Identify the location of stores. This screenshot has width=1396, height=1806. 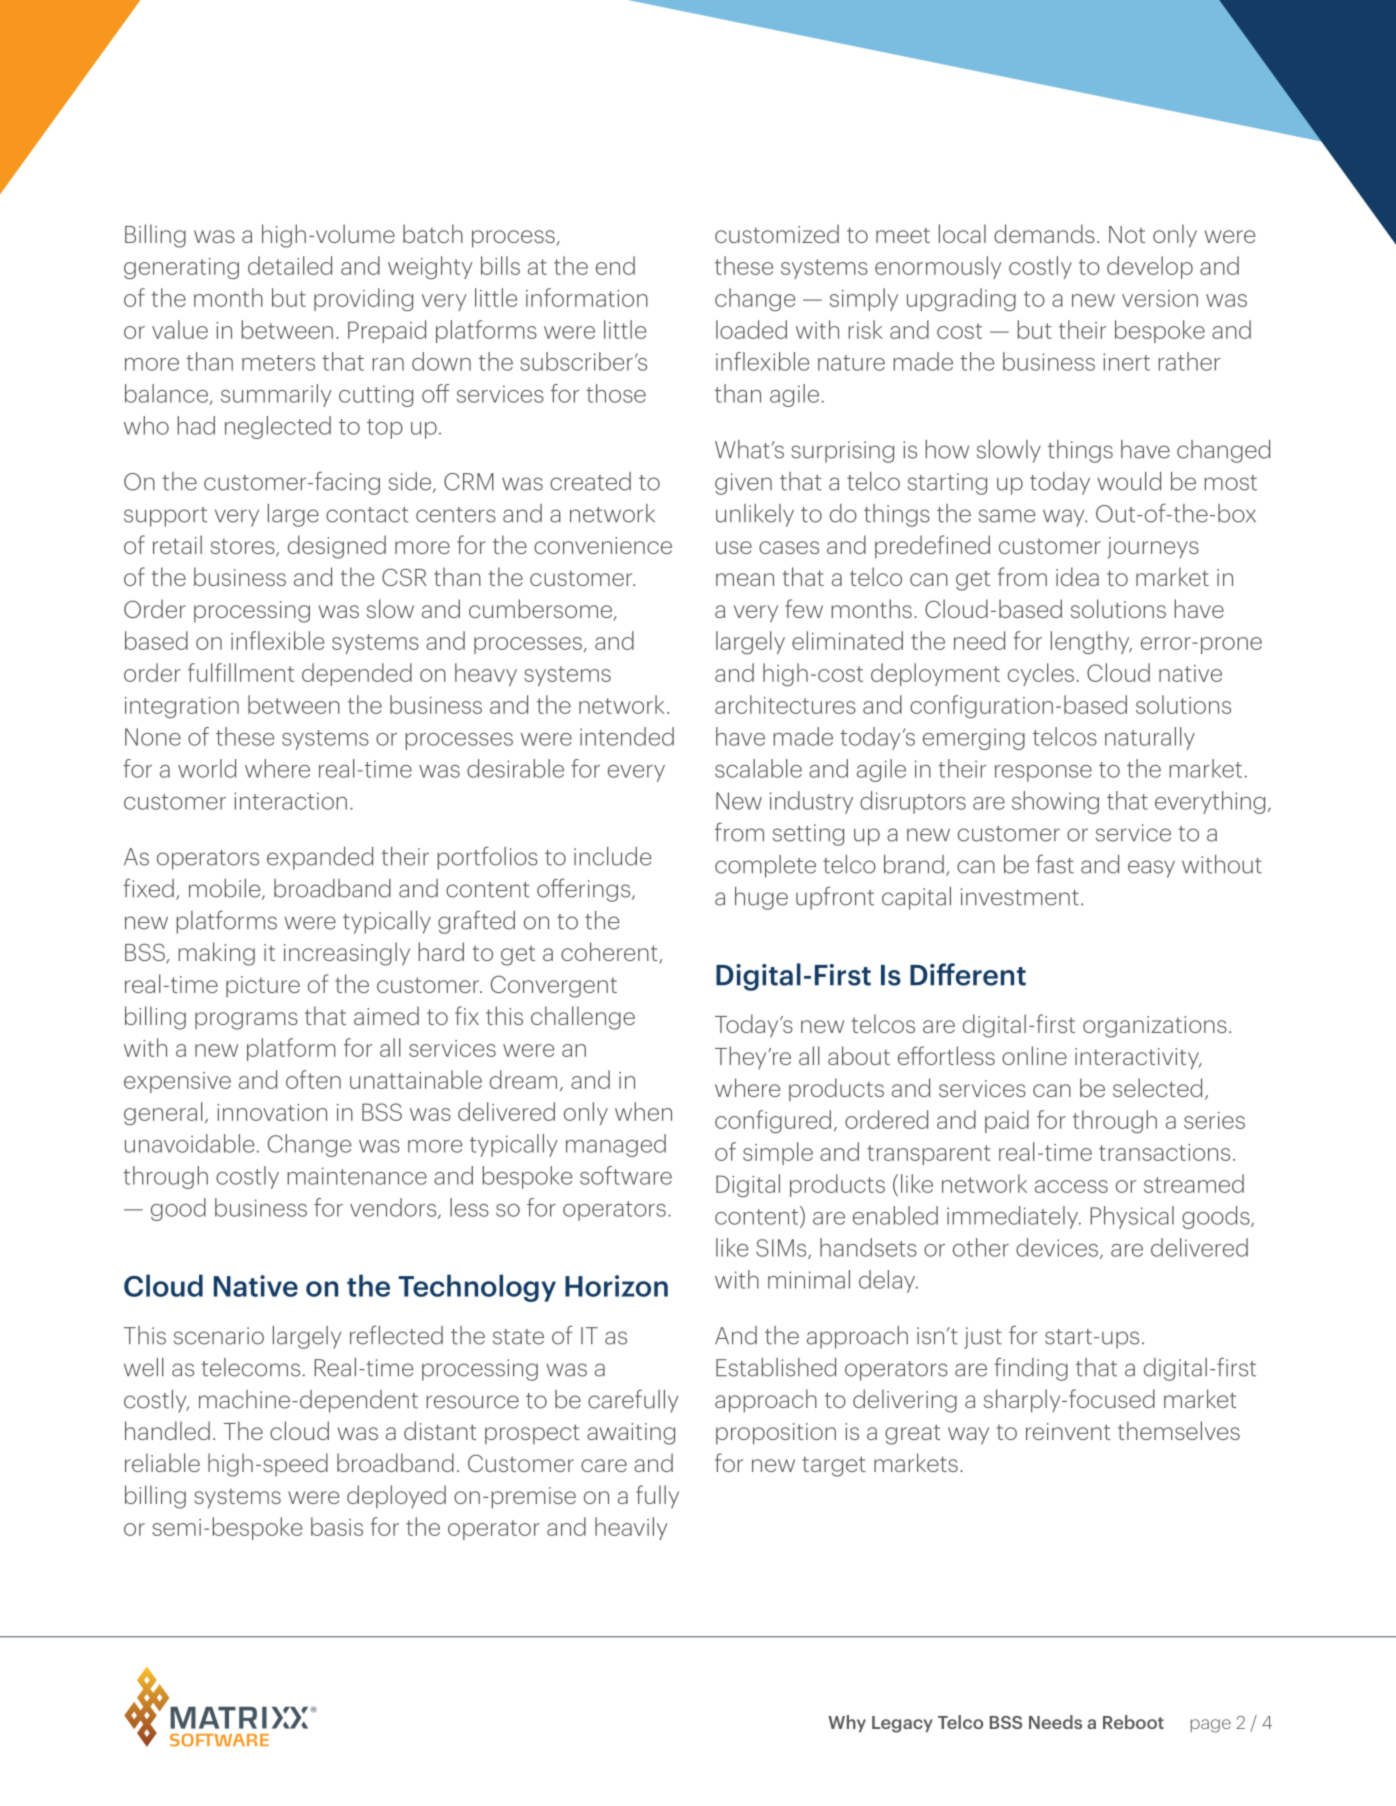
(244, 547).
